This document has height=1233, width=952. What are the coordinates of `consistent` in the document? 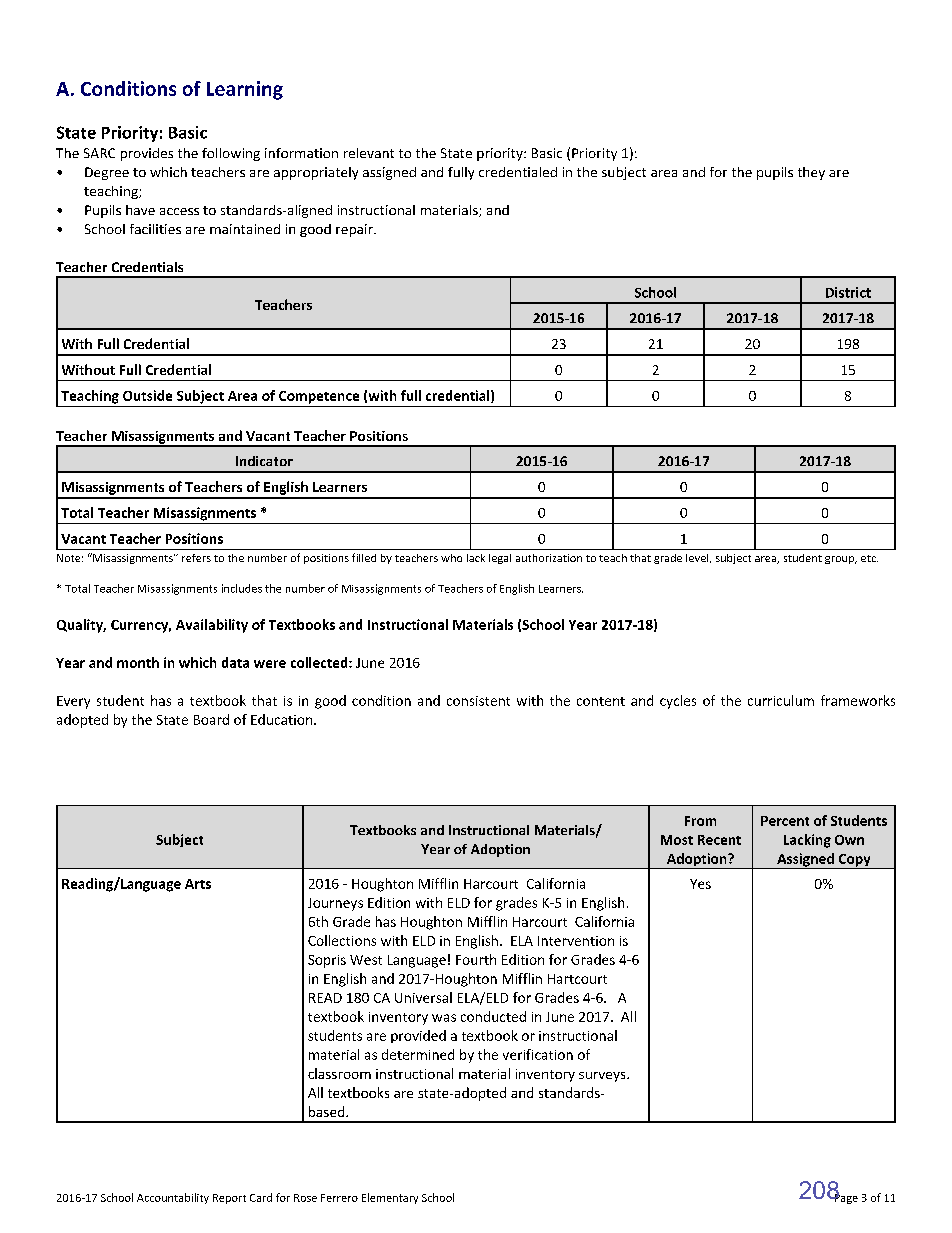 It's located at (478, 701).
